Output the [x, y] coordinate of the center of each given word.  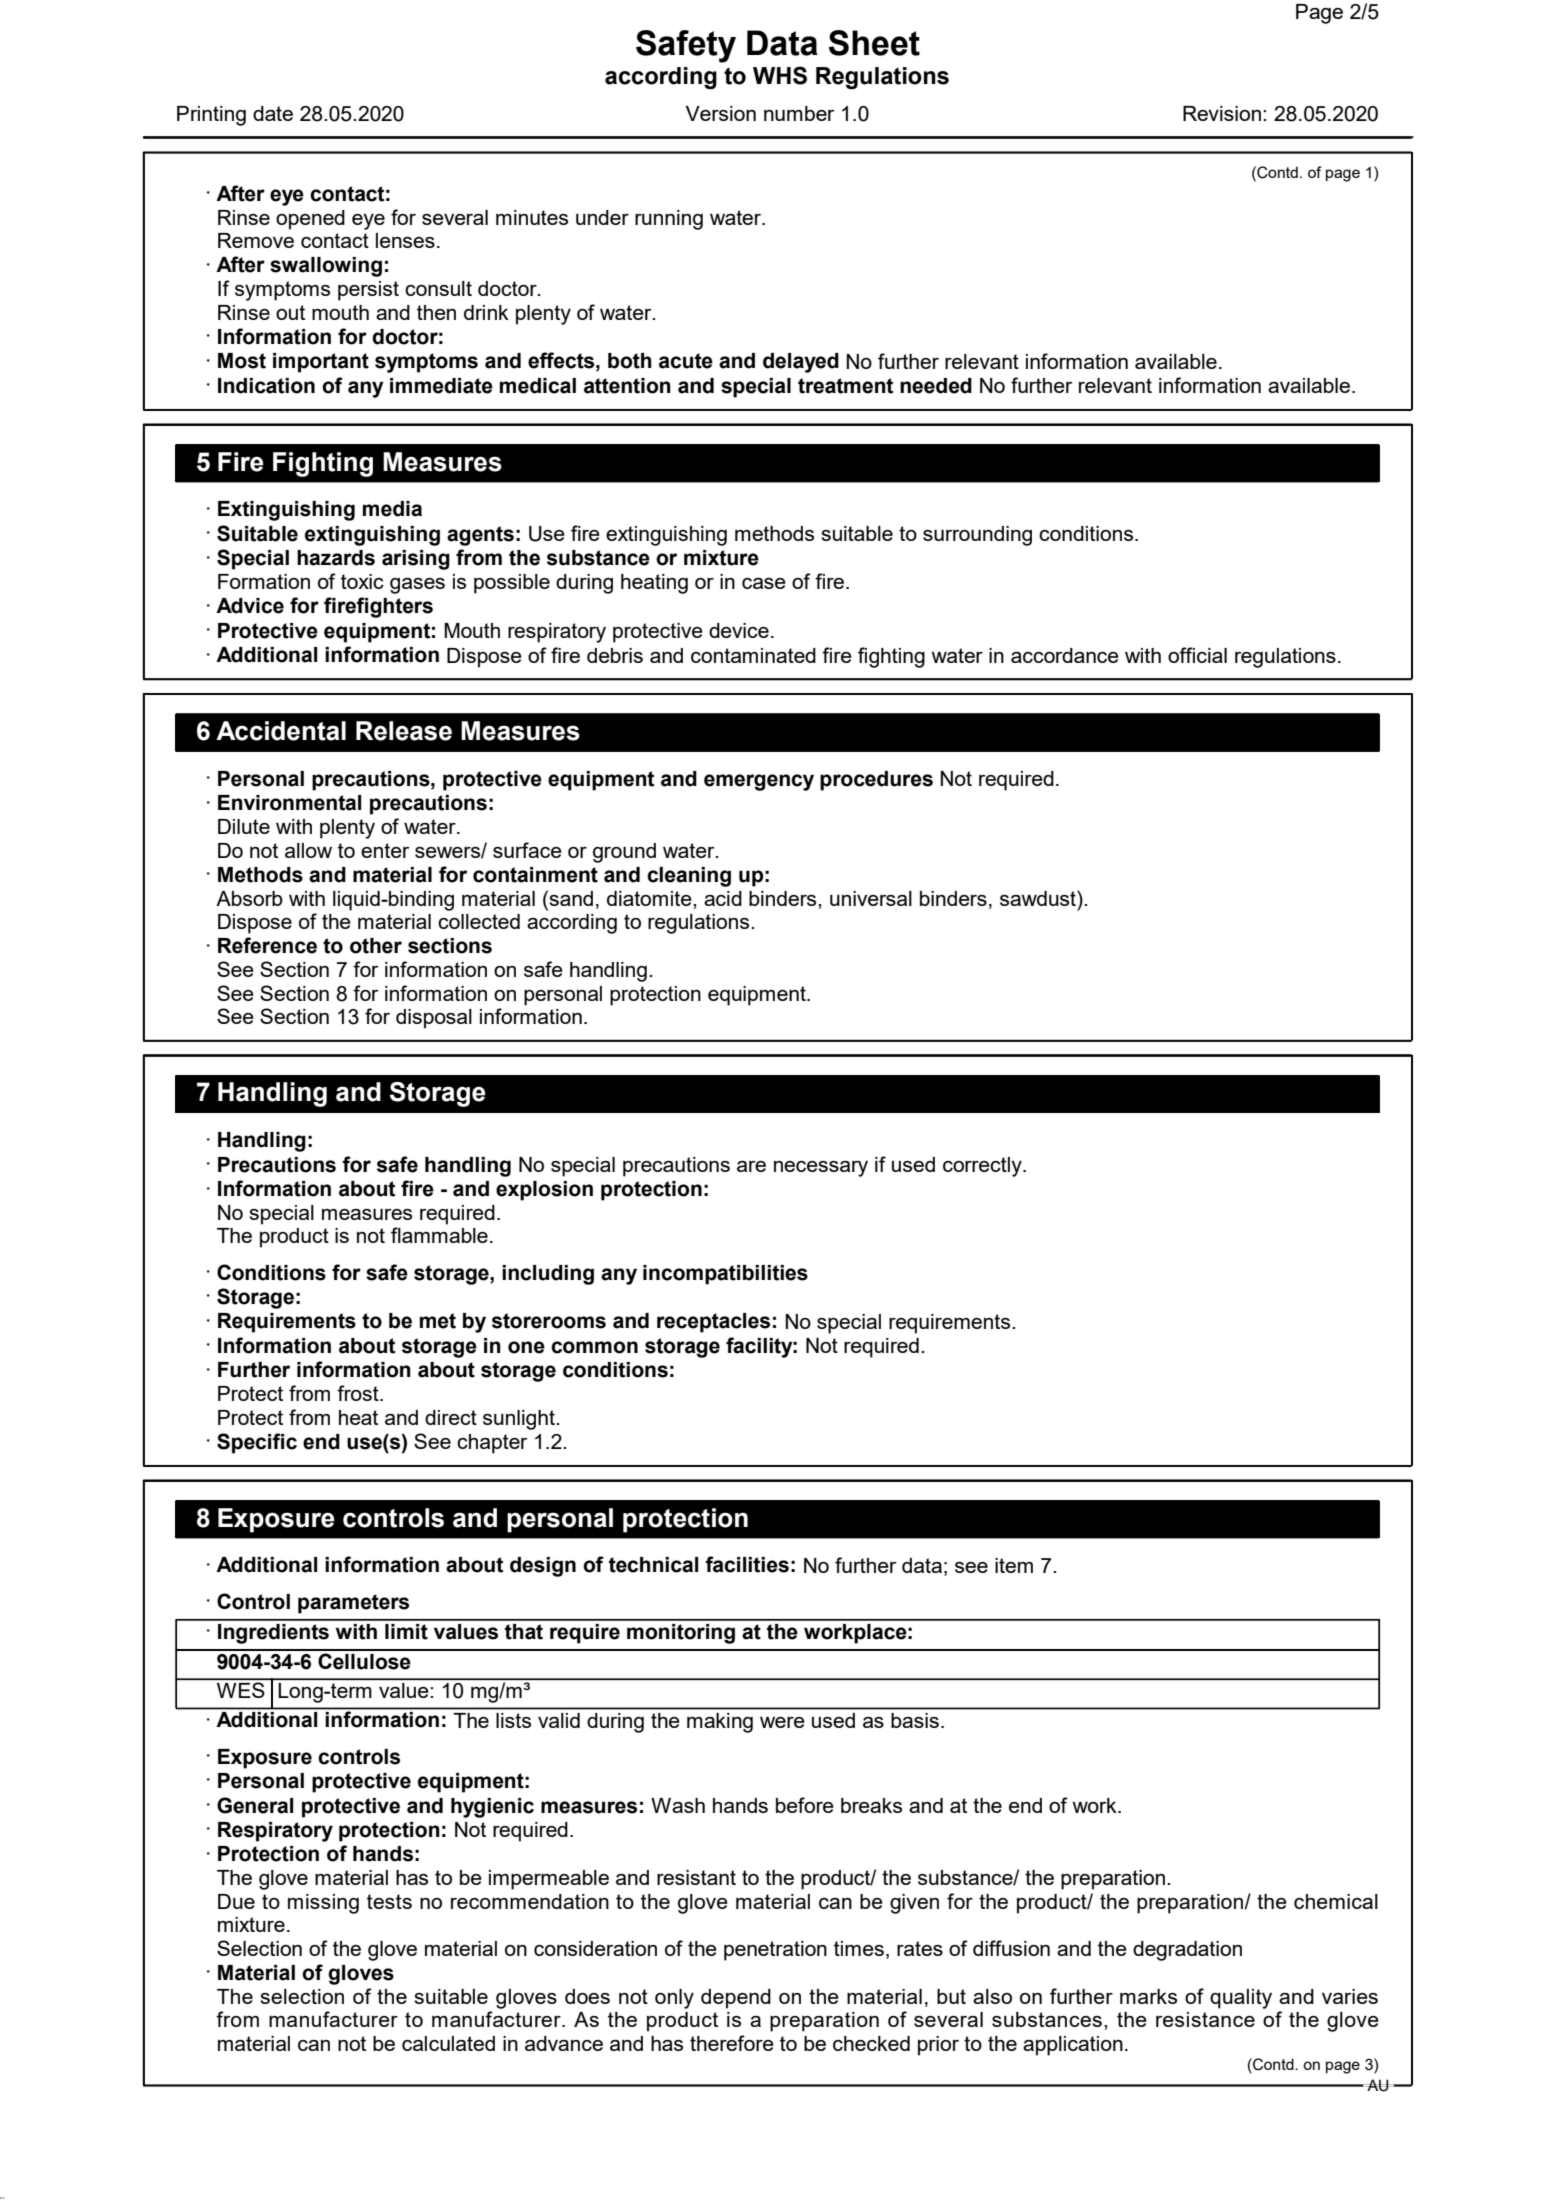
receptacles [713, 1323]
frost [359, 1393]
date [273, 113]
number [799, 113]
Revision [1222, 113]
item [1014, 1565]
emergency [759, 782]
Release [404, 731]
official [1197, 655]
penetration [775, 1951]
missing [323, 1904]
